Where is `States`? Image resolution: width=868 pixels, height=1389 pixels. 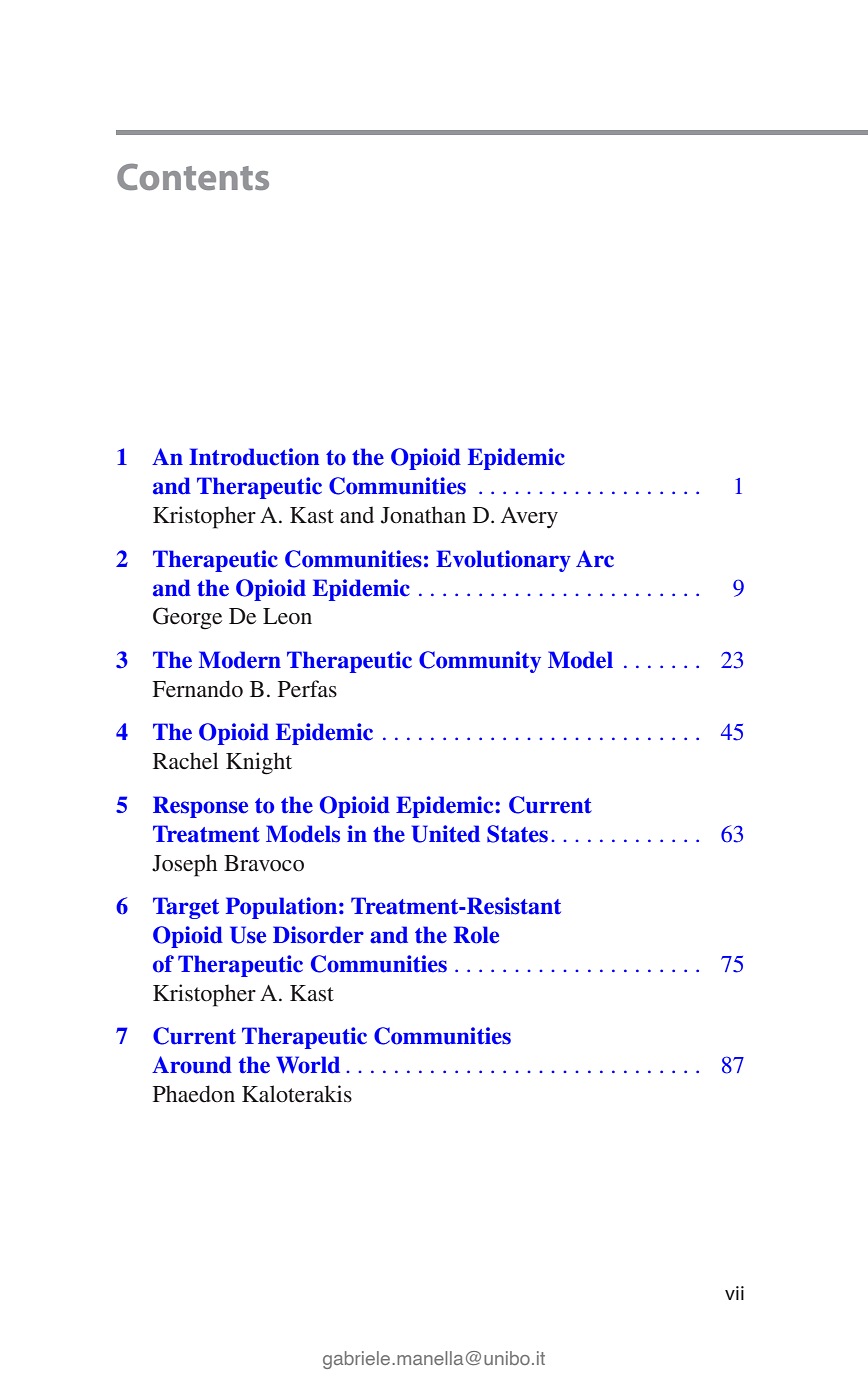
States is located at coordinates (517, 834).
